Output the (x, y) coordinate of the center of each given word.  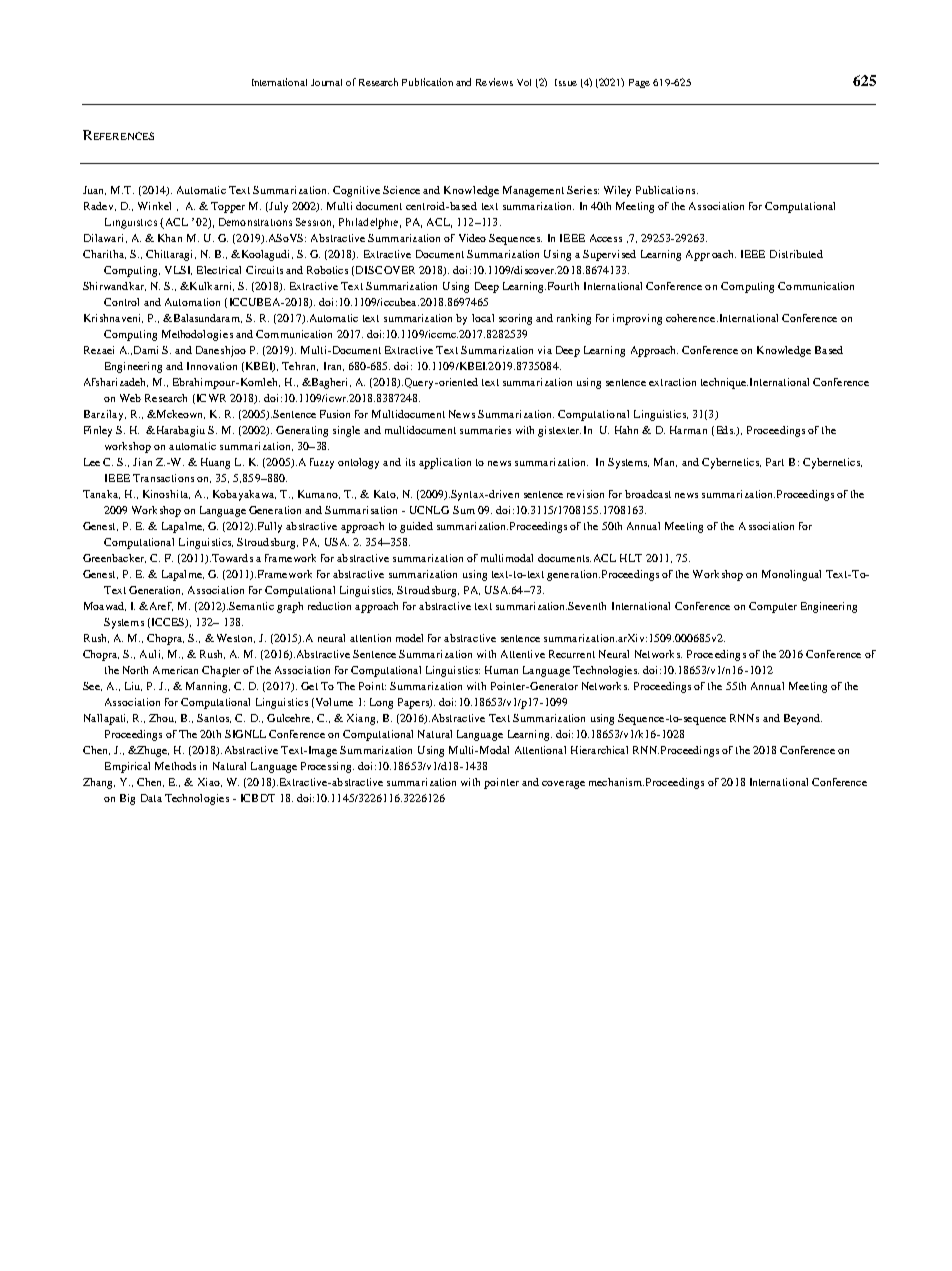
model (409, 638)
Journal (326, 82)
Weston (236, 638)
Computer (773, 607)
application (445, 463)
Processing (327, 767)
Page (639, 83)
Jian (142, 462)
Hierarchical (599, 750)
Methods (175, 766)
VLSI (178, 270)
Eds (726, 430)
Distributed (796, 254)
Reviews (494, 82)
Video (472, 238)
